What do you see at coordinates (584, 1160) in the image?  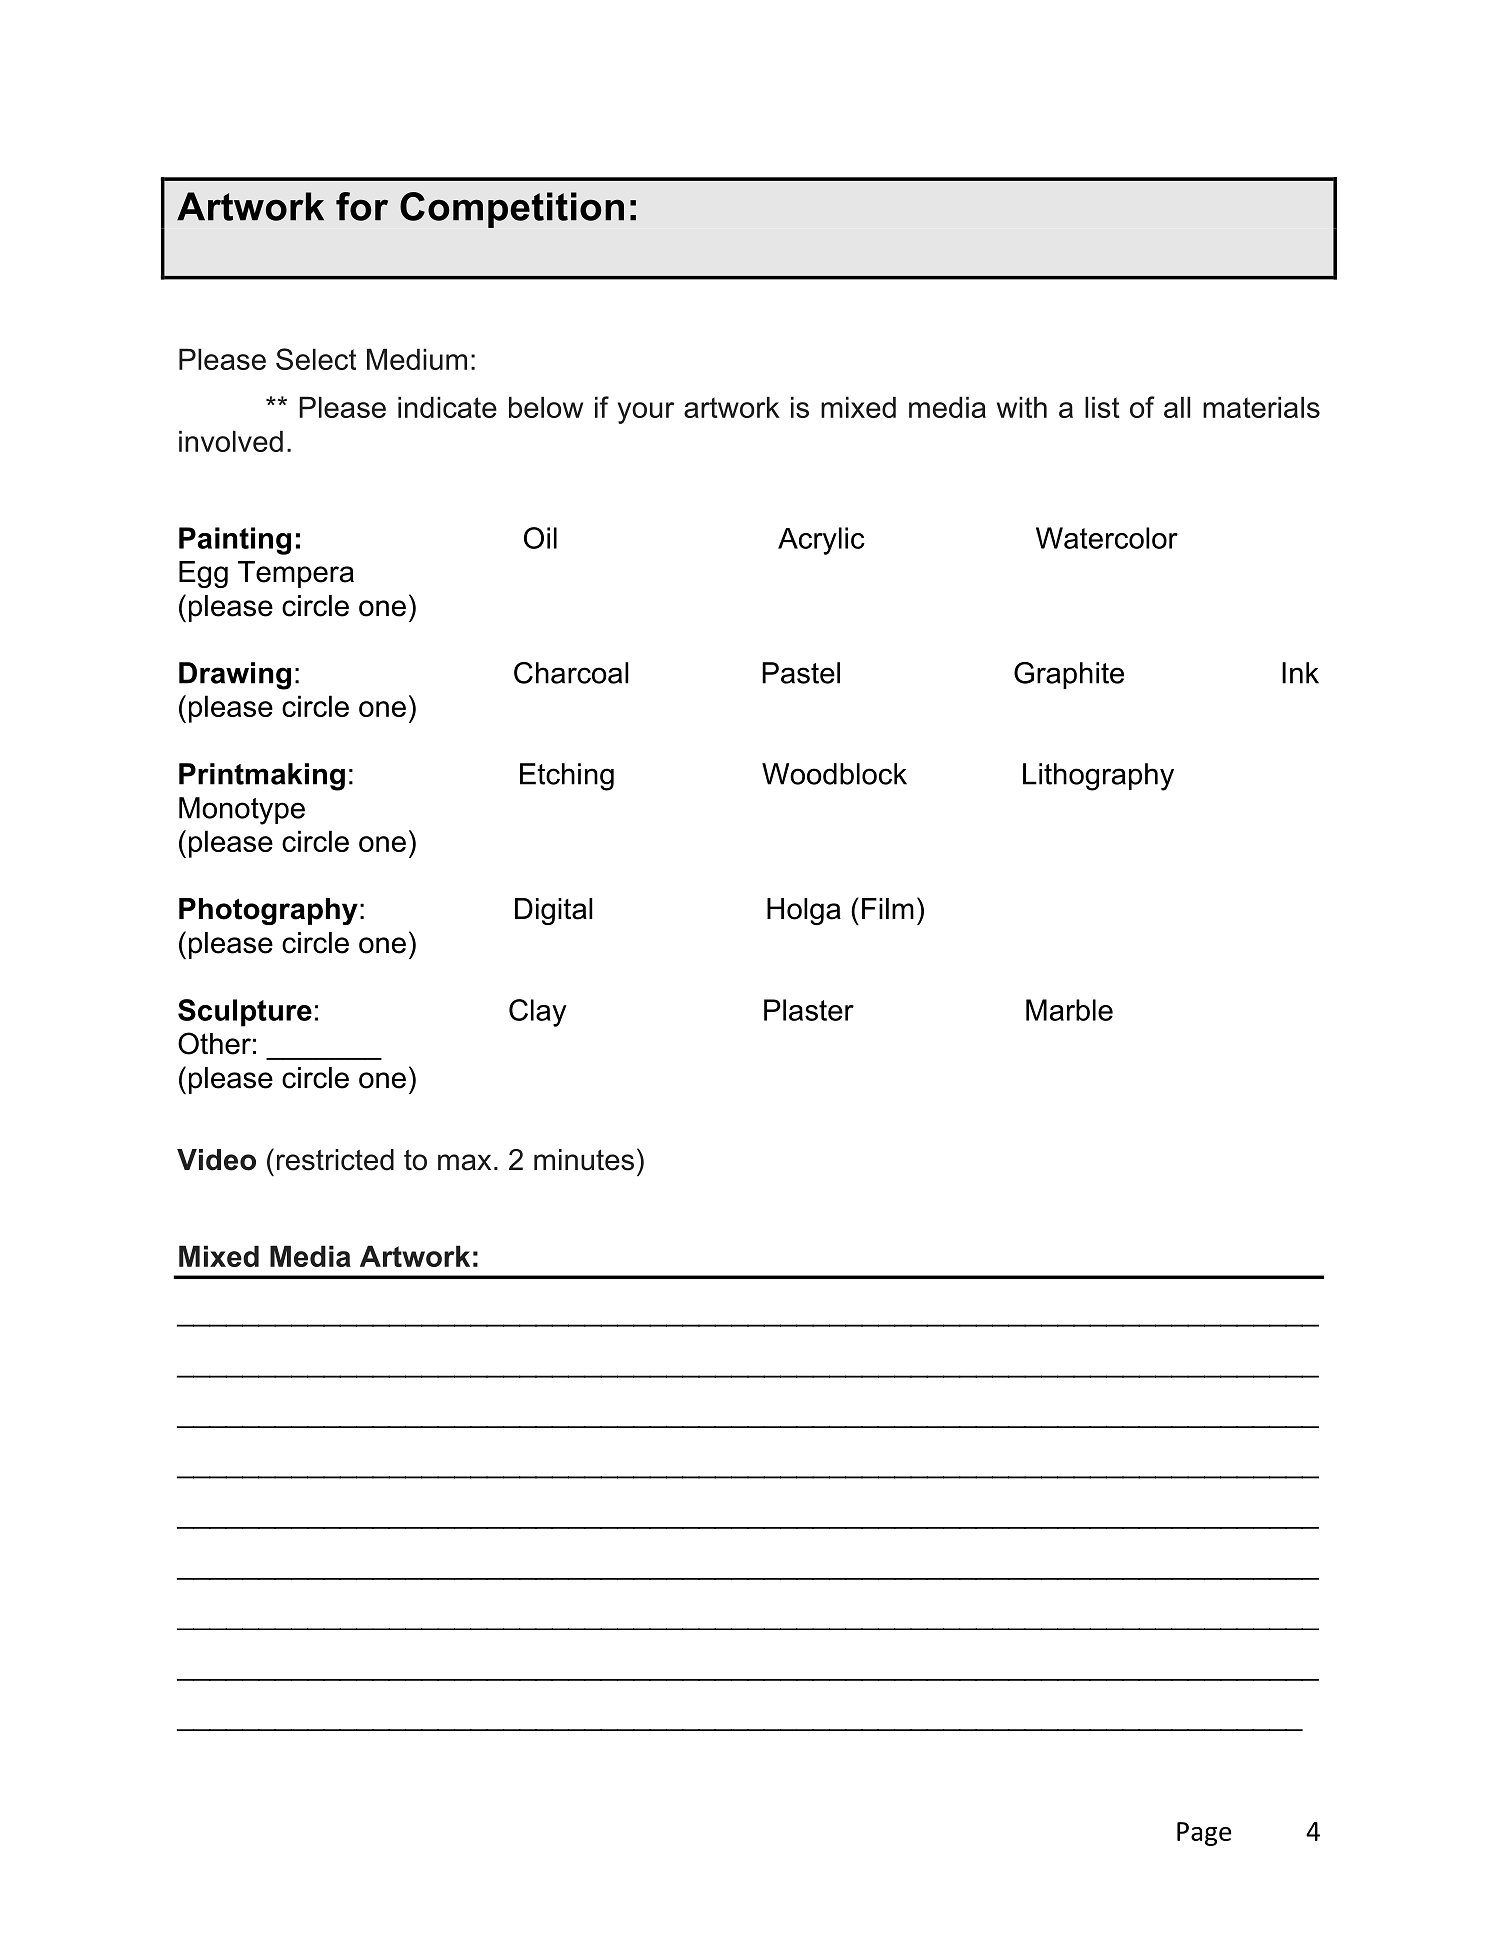 I see `minutes` at bounding box center [584, 1160].
